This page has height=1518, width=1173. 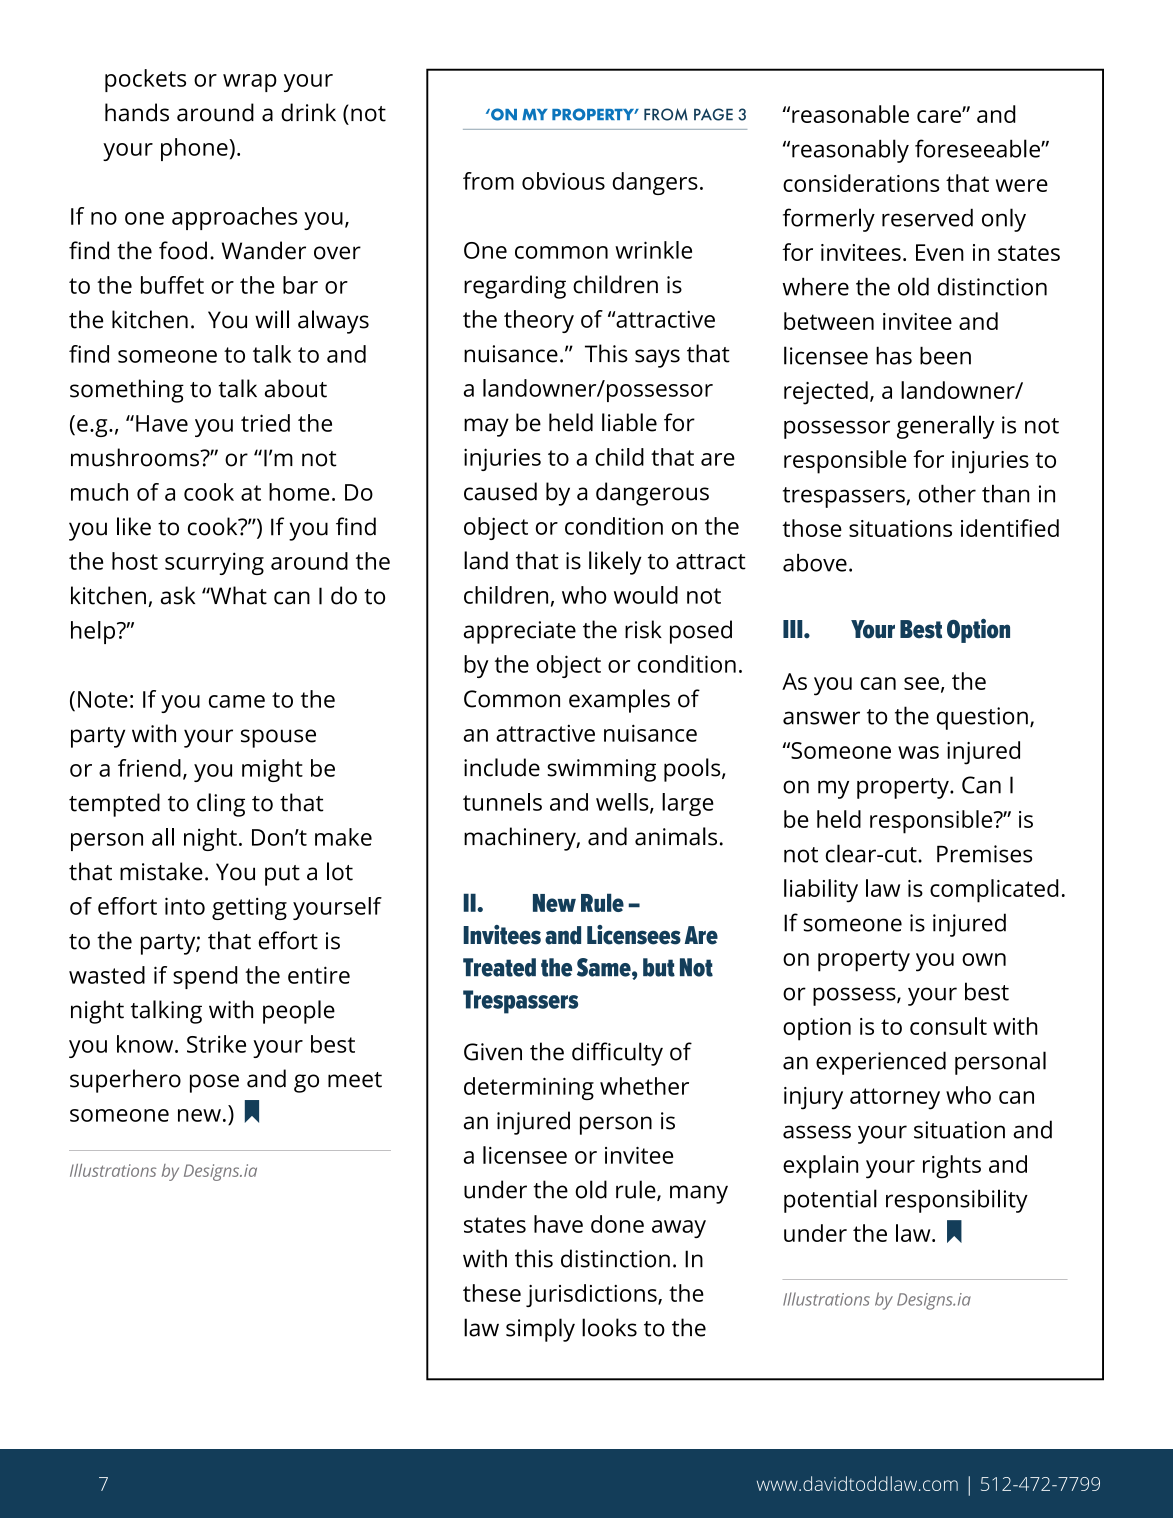 I want to click on responsibility, so click(x=957, y=1201).
